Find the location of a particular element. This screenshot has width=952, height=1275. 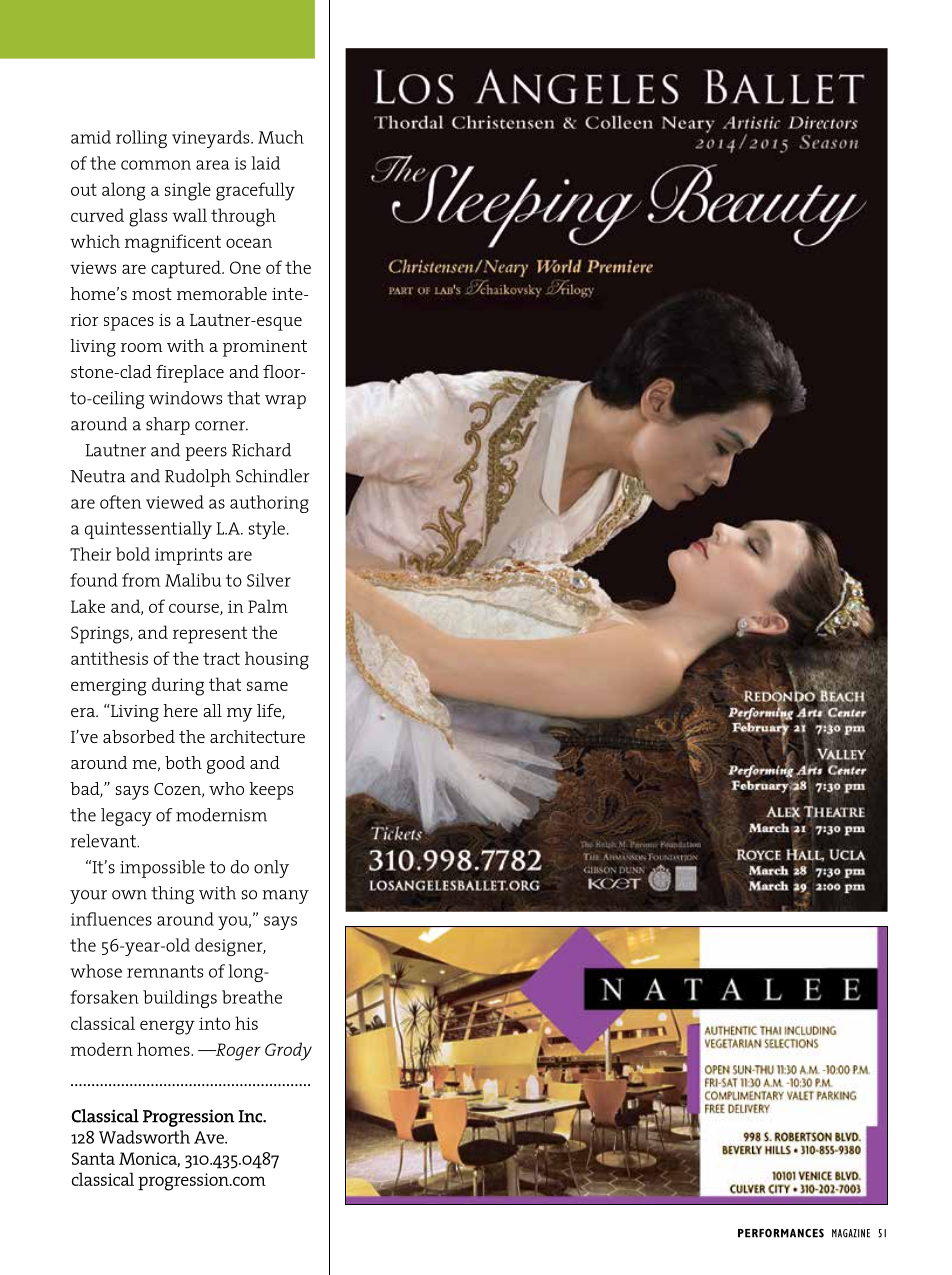

during is located at coordinates (178, 686).
